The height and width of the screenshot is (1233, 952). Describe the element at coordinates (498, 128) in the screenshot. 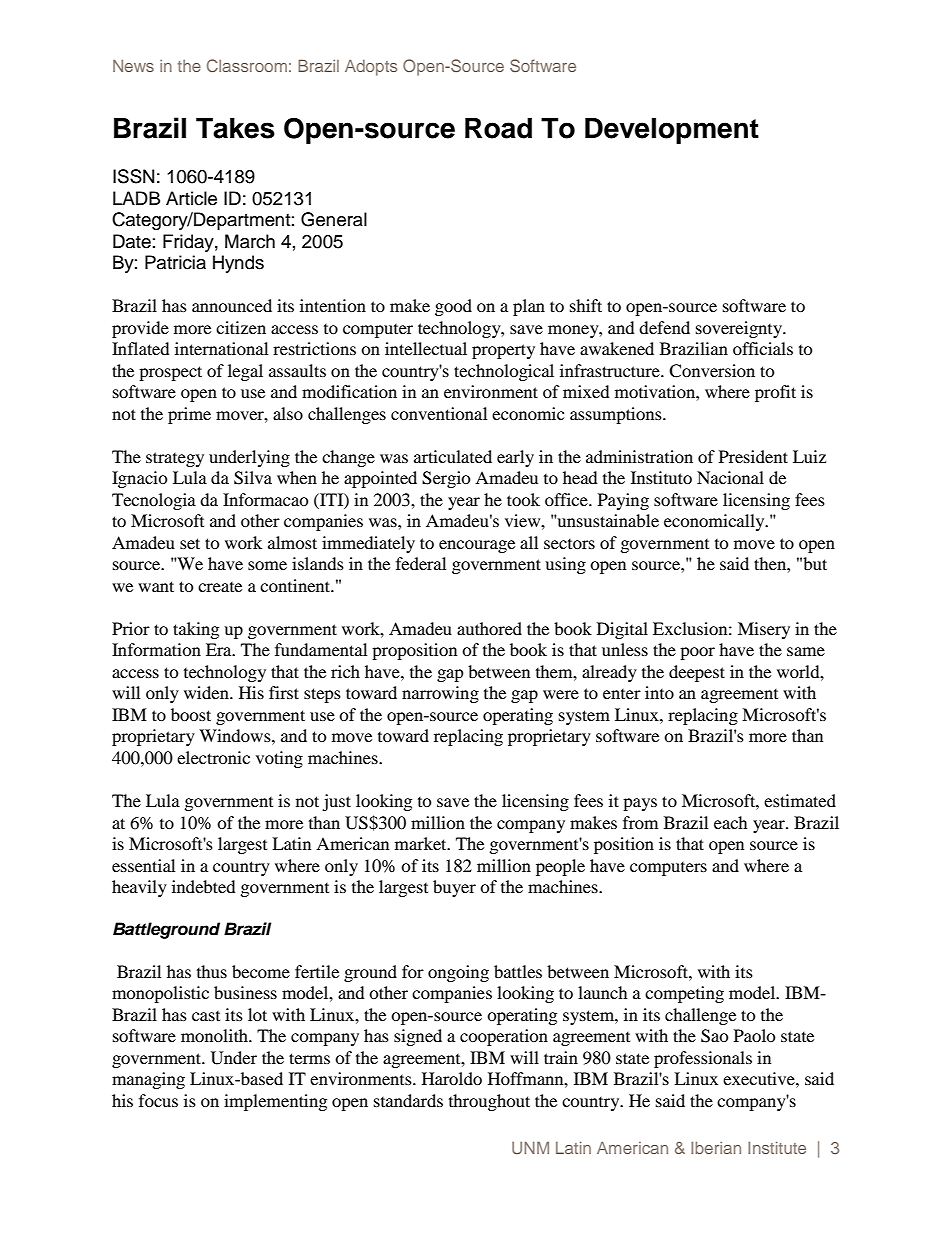

I see `Road` at that location.
